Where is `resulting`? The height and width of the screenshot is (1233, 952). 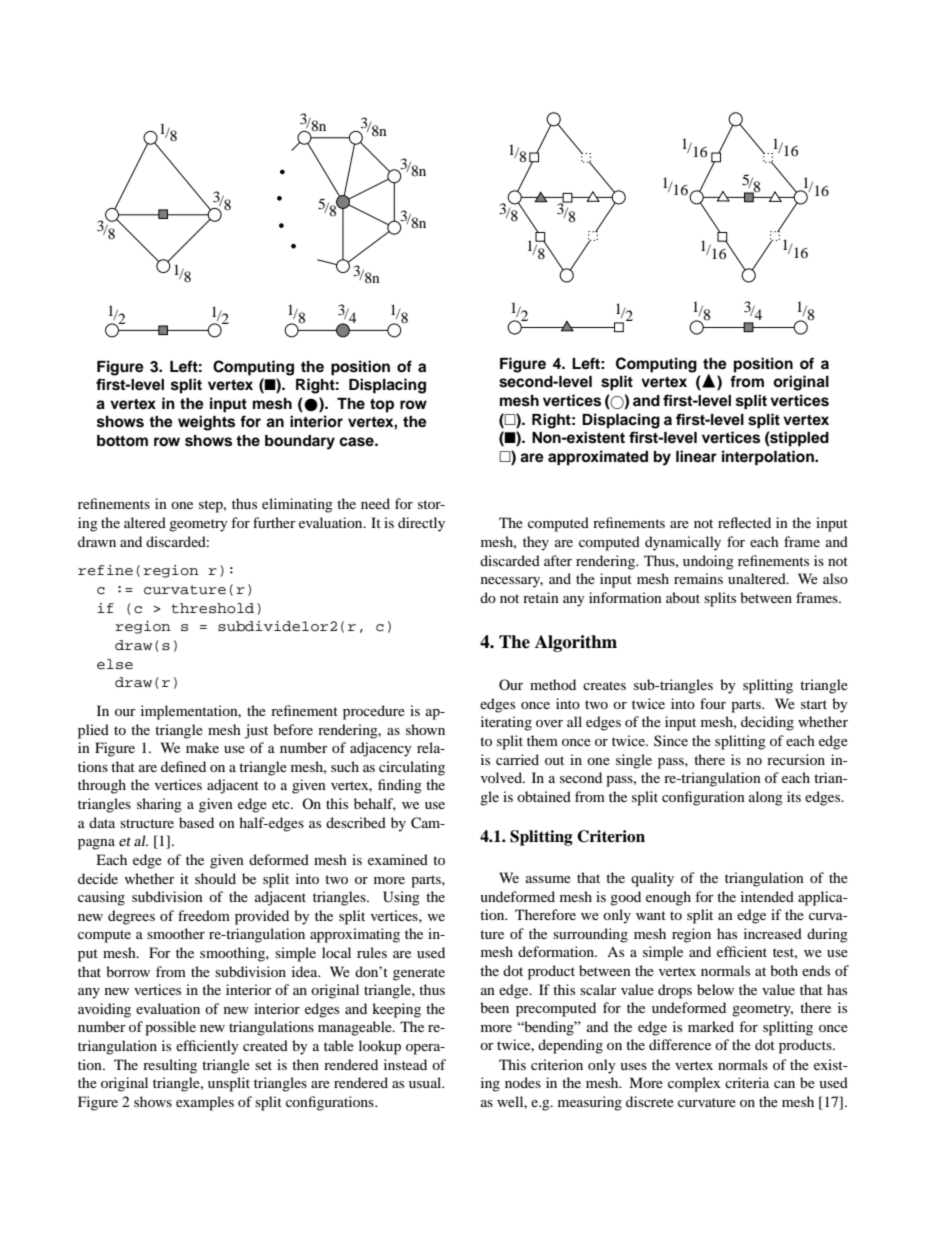 resulting is located at coordinates (170, 1066).
